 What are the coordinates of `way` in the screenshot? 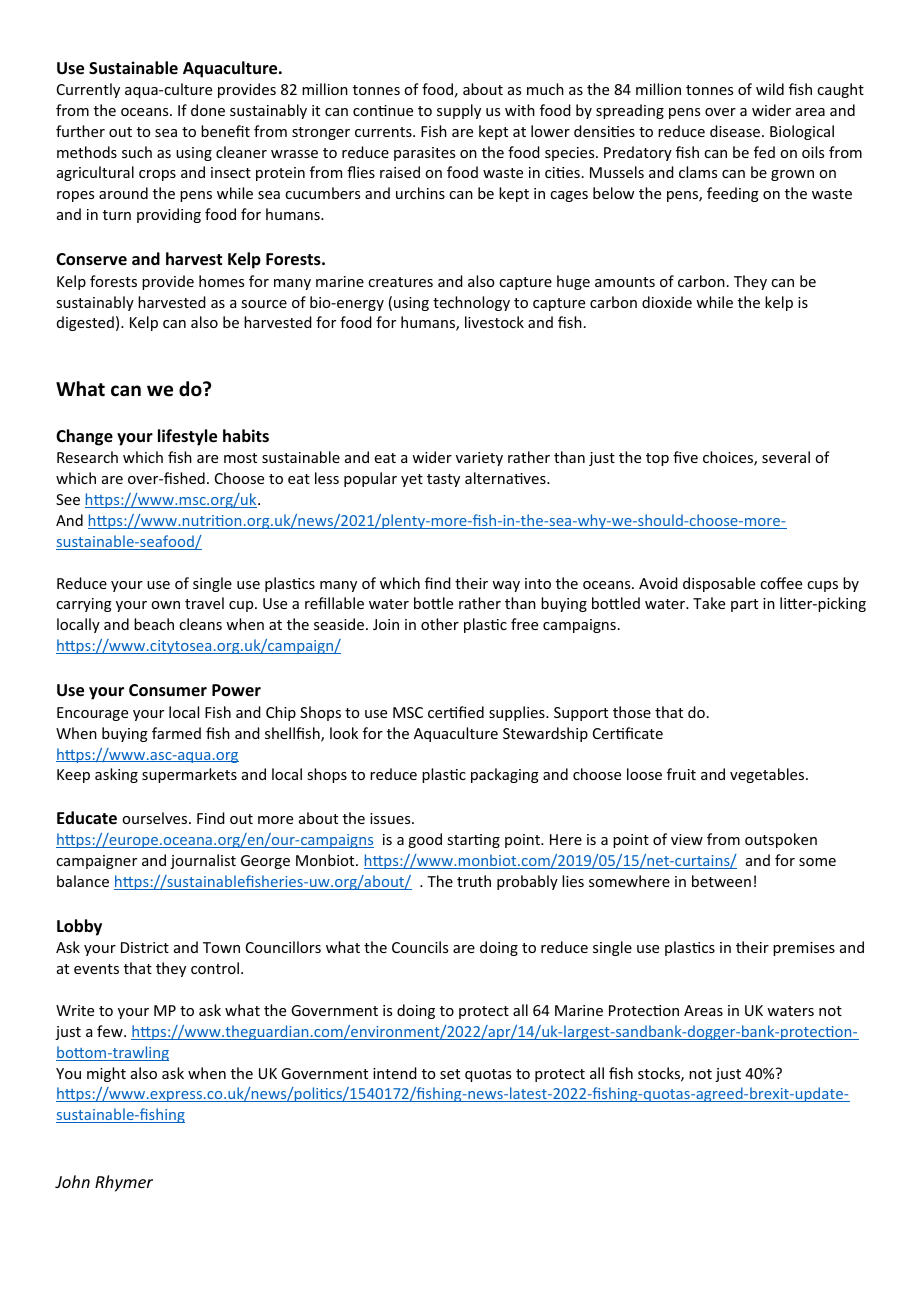 It's located at (506, 586).
